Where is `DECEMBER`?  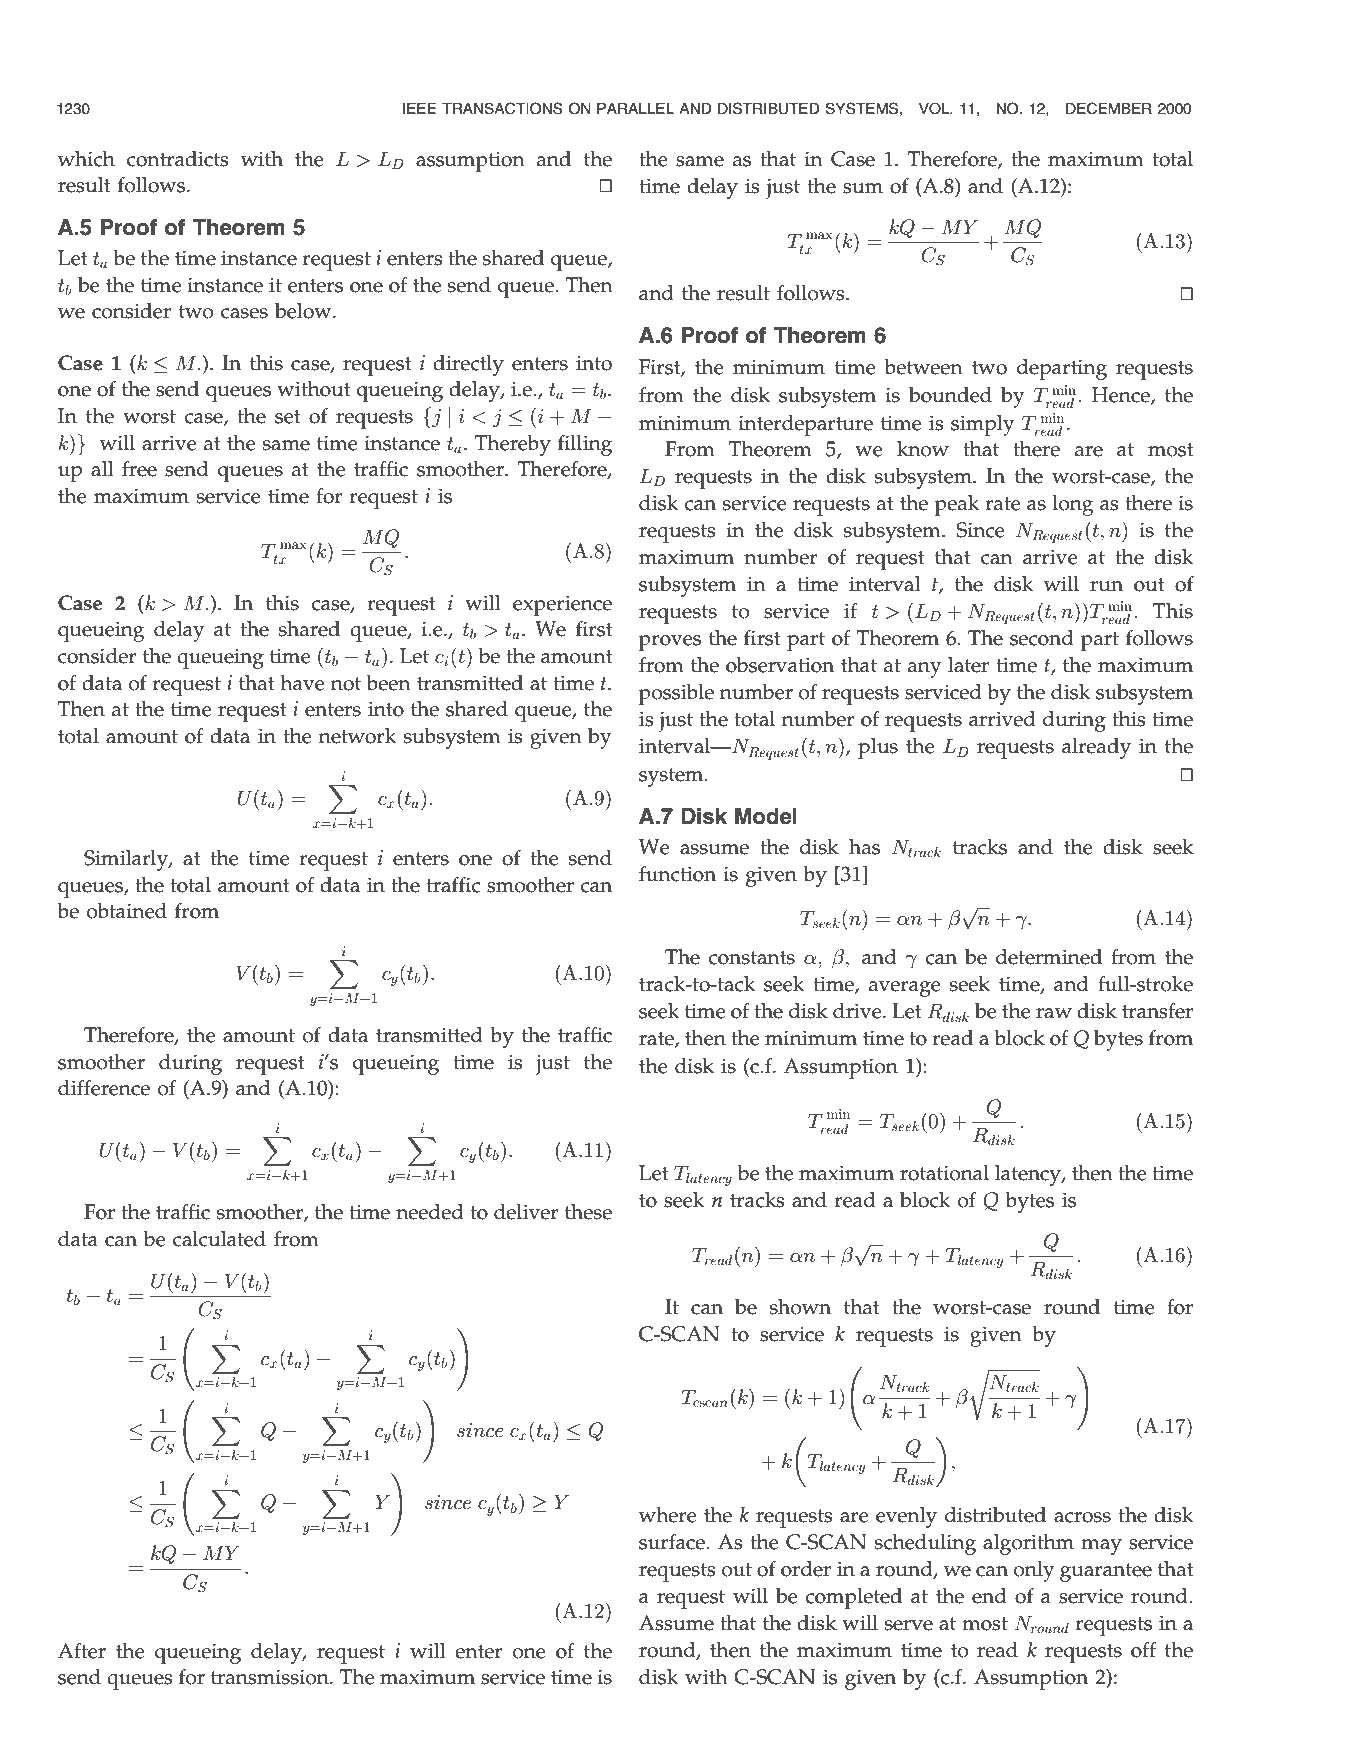
DECEMBER is located at coordinates (1109, 108).
